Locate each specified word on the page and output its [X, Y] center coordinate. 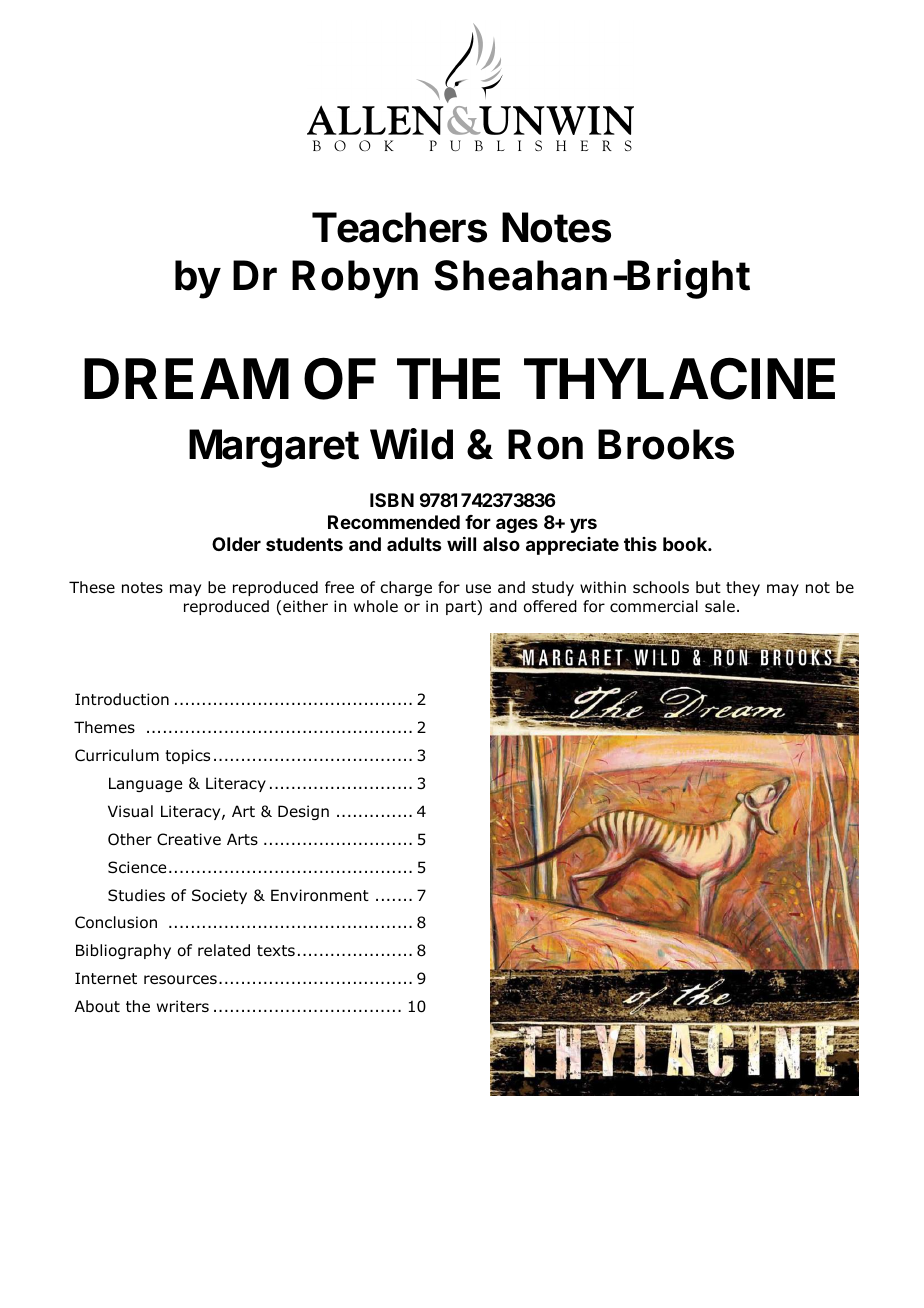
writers [183, 1006]
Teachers [399, 227]
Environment [320, 895]
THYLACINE [679, 378]
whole [376, 606]
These [92, 587]
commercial [654, 606]
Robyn [355, 279]
